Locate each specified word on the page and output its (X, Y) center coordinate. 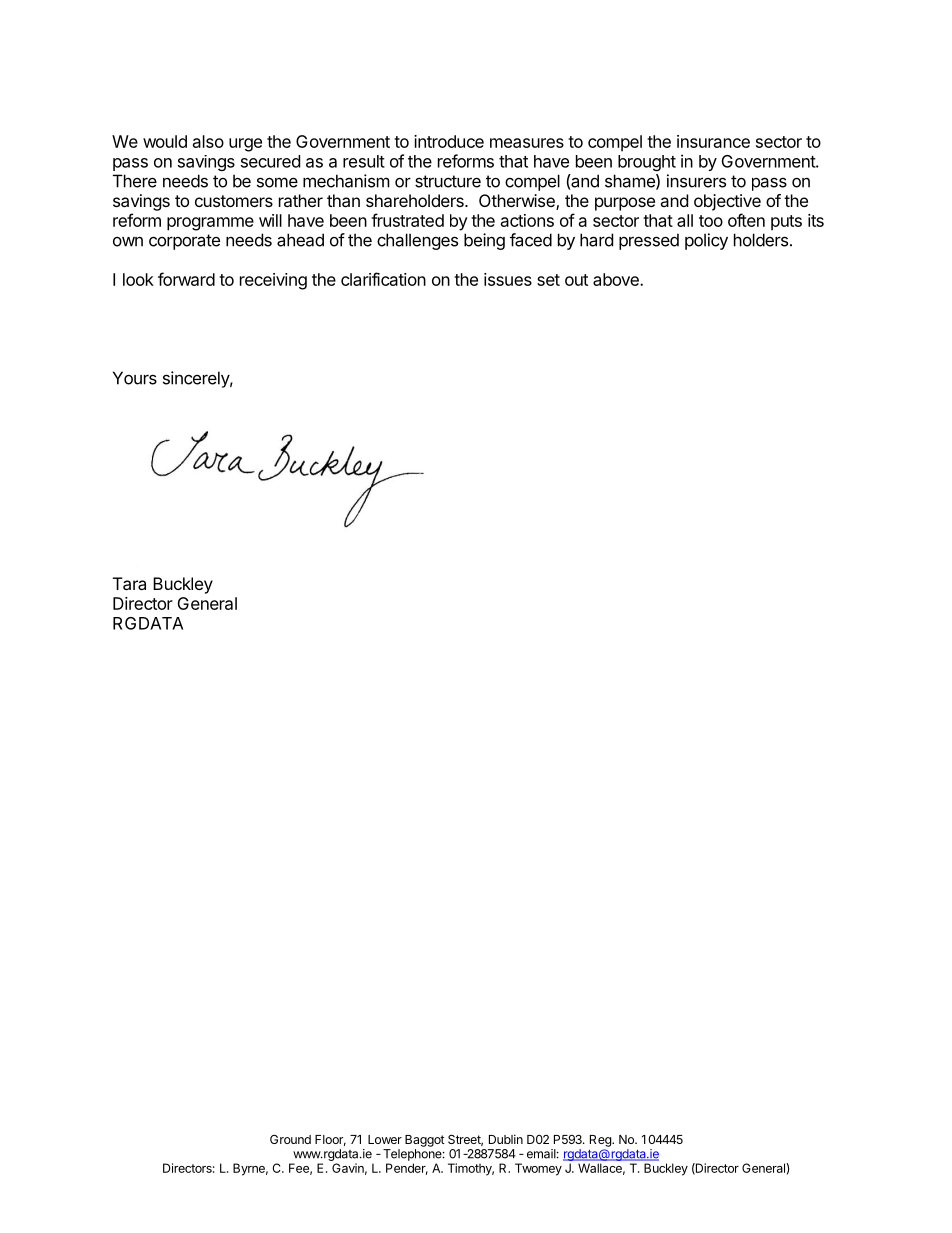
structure (448, 181)
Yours (135, 378)
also (208, 141)
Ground (290, 1139)
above (617, 279)
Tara (129, 583)
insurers (696, 181)
